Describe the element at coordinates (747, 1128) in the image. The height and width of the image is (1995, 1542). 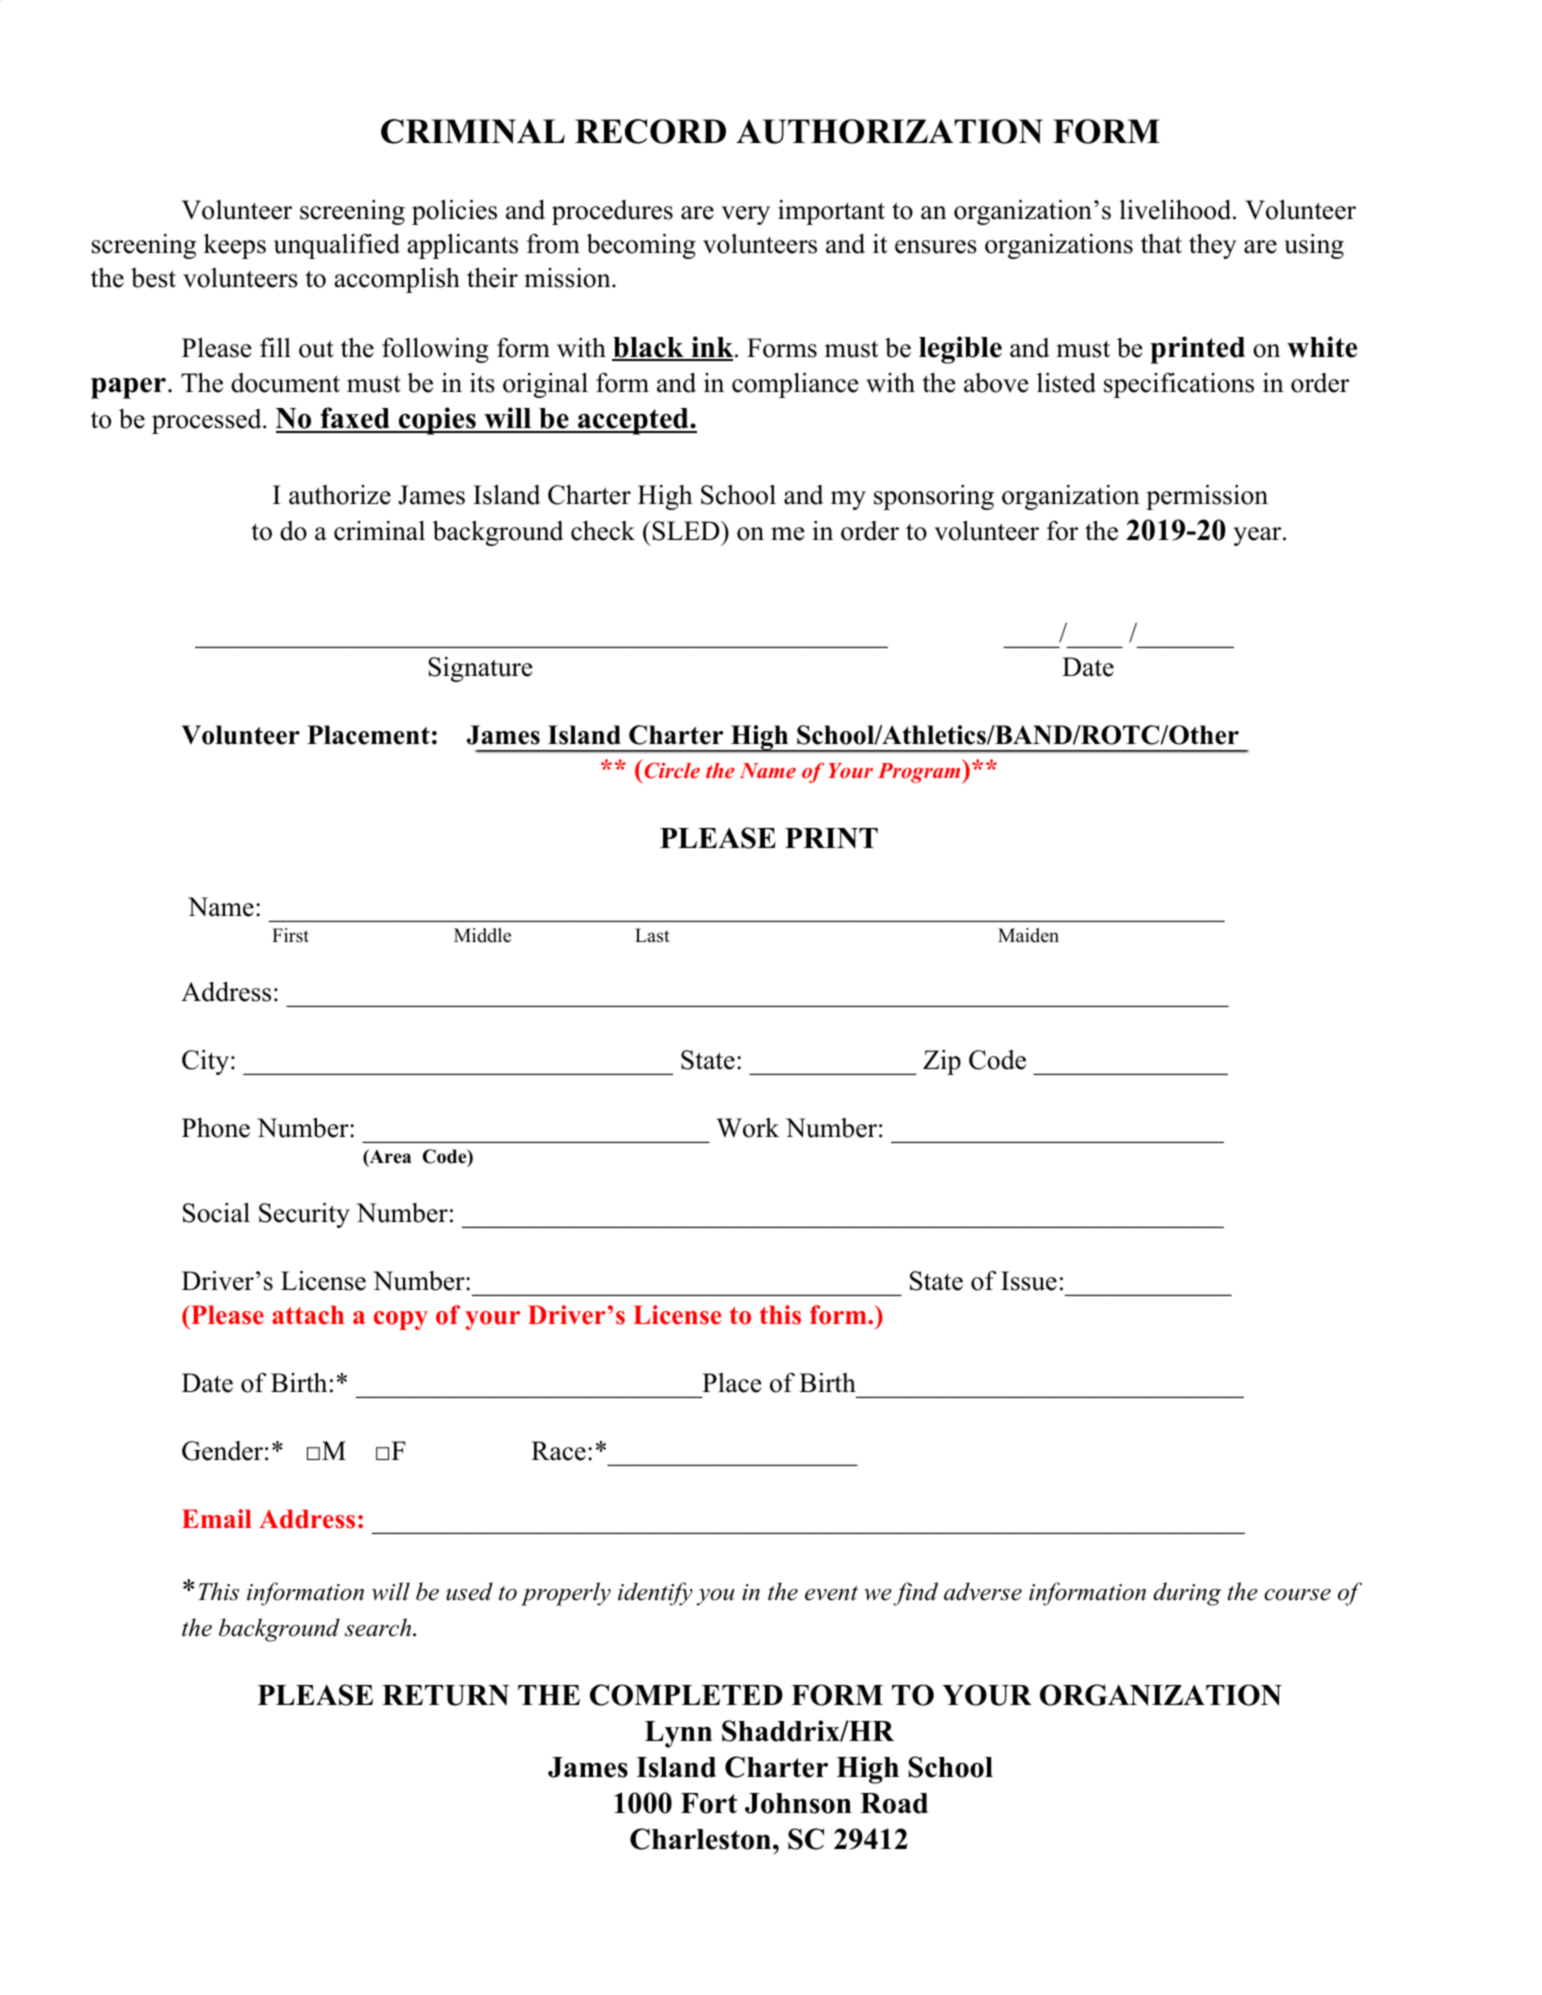
I see `Work` at that location.
